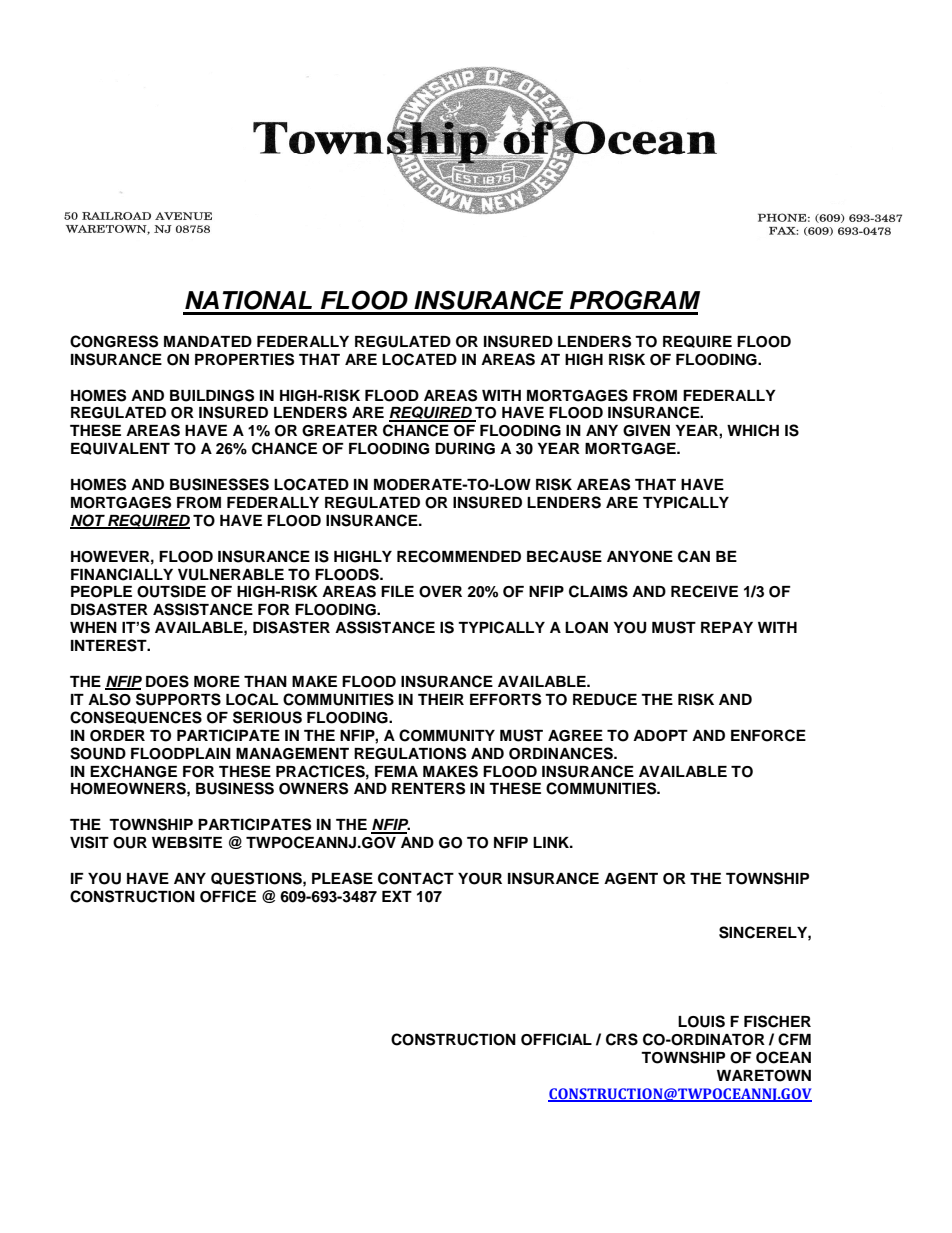 This screenshot has width=952, height=1233. I want to click on WHICH, so click(753, 430).
